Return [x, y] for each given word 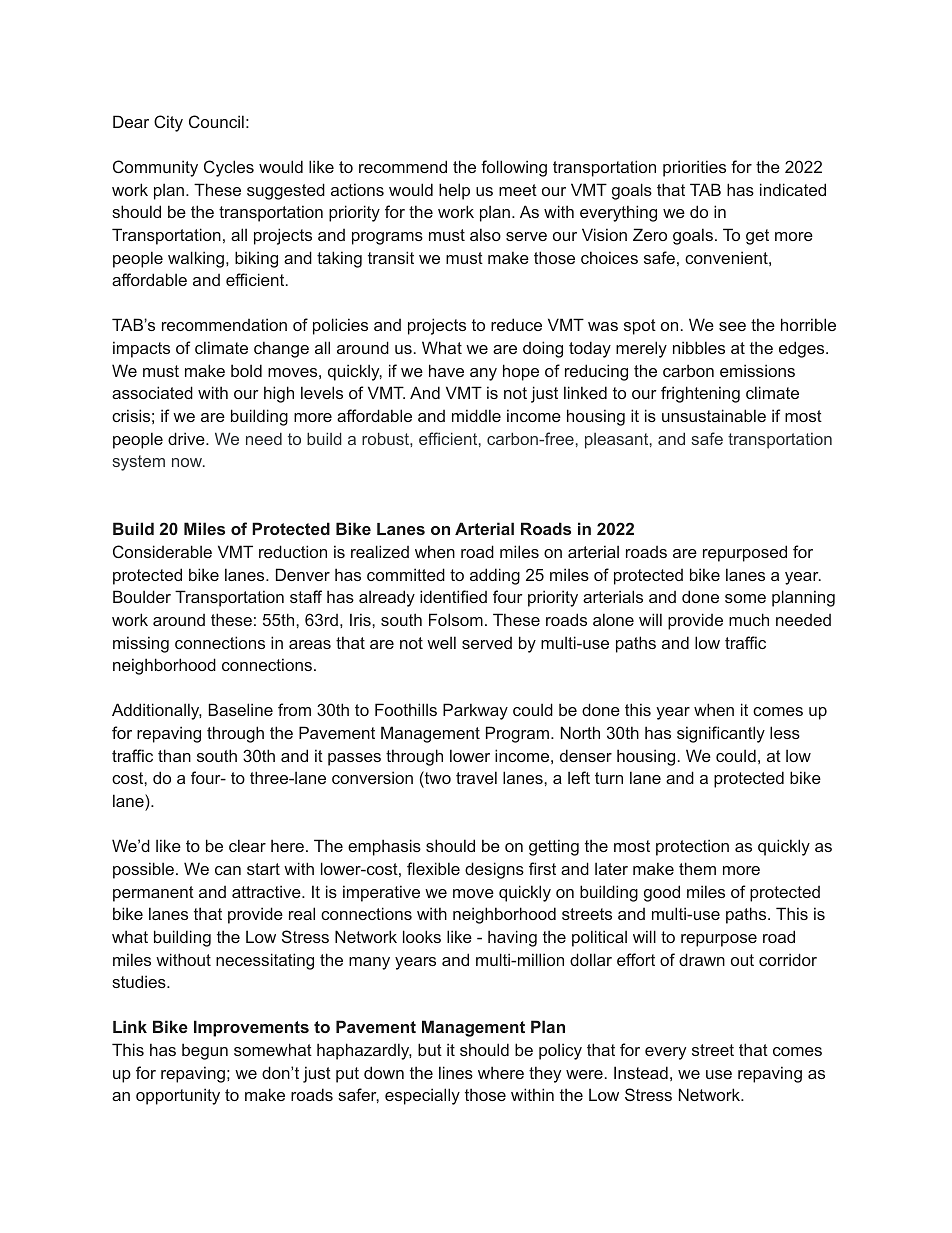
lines [456, 1072]
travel [476, 777]
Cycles [229, 168]
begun [205, 1051]
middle [476, 415]
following [514, 168]
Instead [641, 1072]
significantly [721, 734]
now [188, 462]
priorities [694, 168]
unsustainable [714, 415]
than [174, 755]
